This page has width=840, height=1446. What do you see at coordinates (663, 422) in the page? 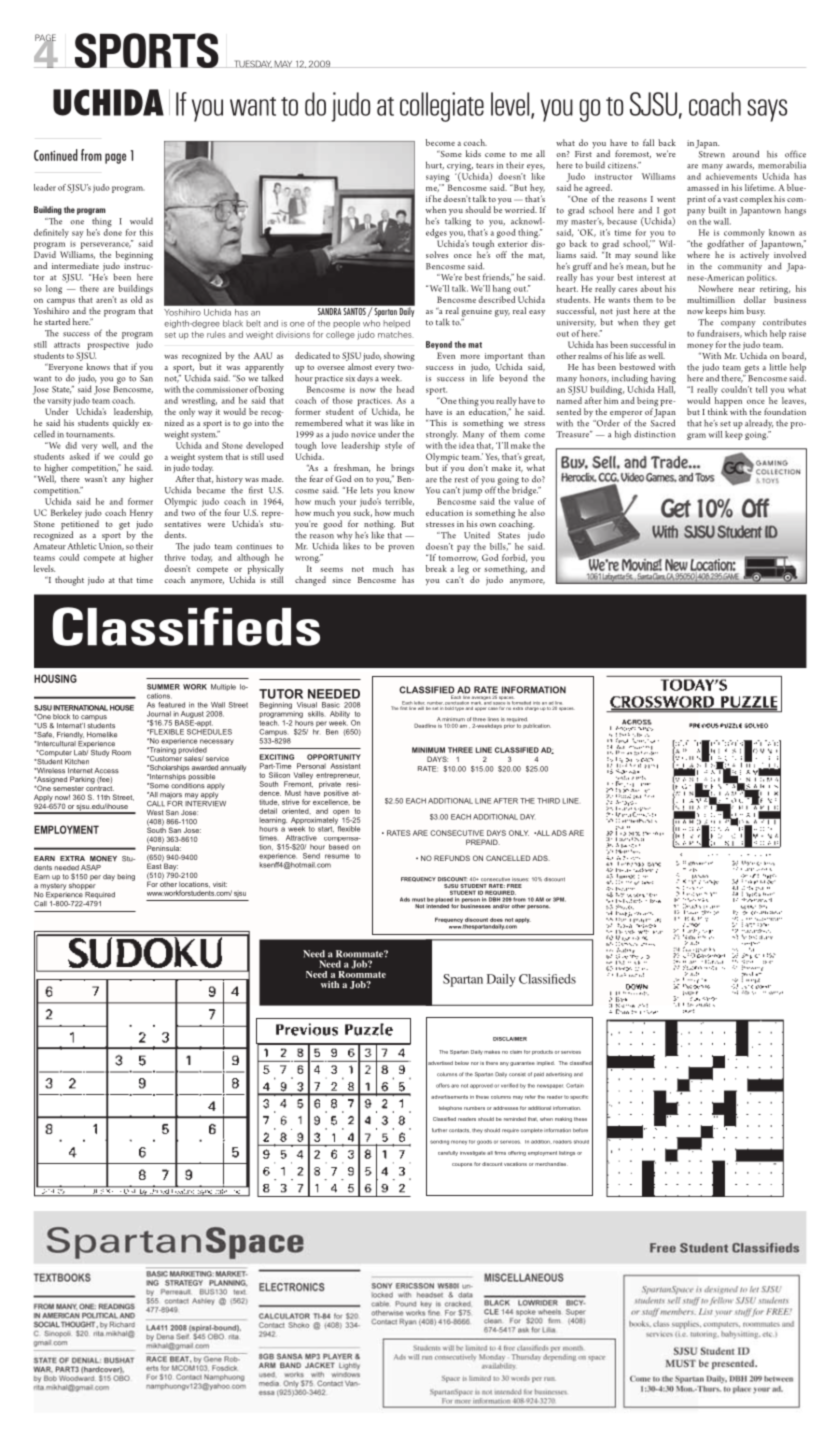
I see `Sacred` at bounding box center [663, 422].
